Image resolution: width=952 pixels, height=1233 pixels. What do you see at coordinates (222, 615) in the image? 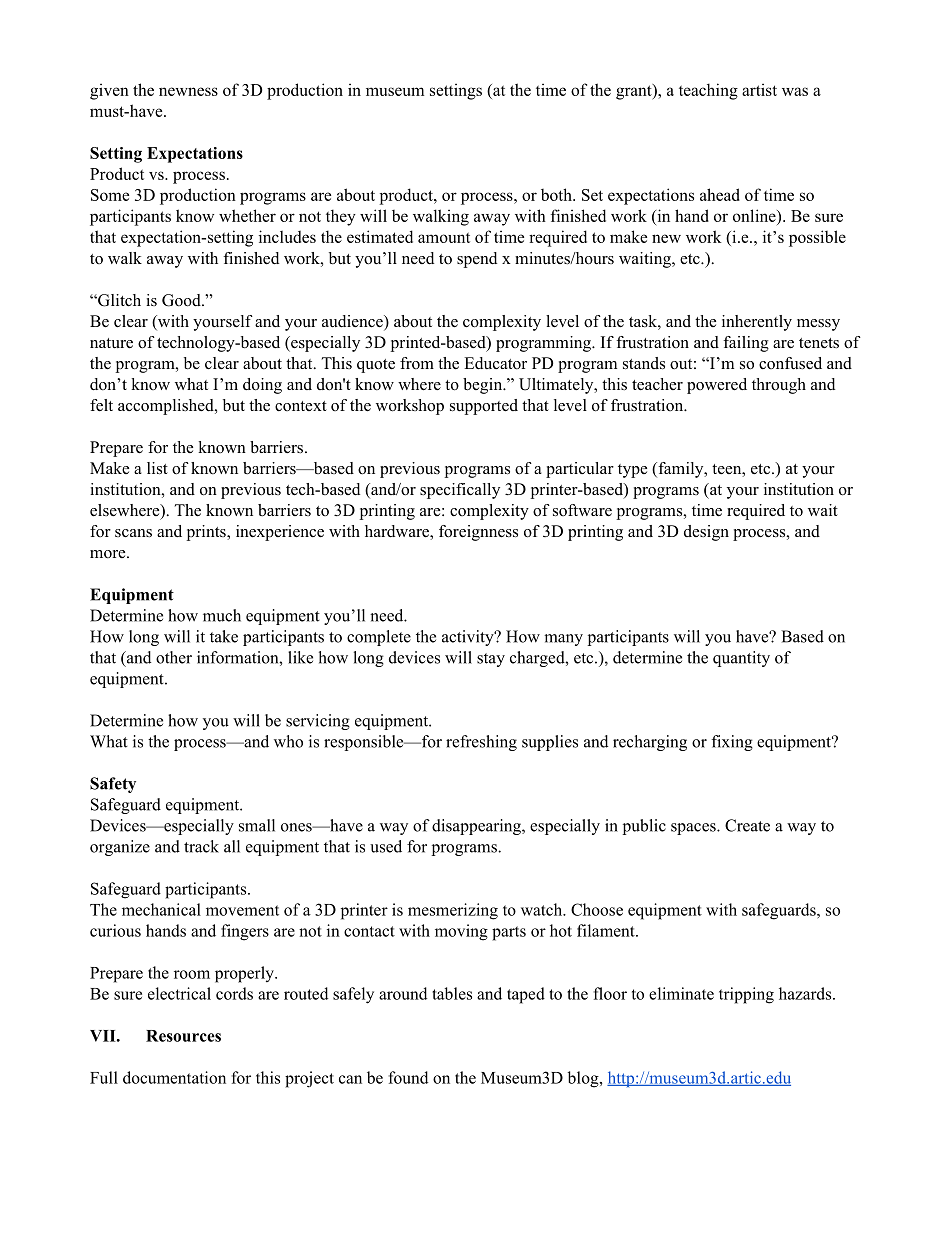
I see `much` at bounding box center [222, 615].
